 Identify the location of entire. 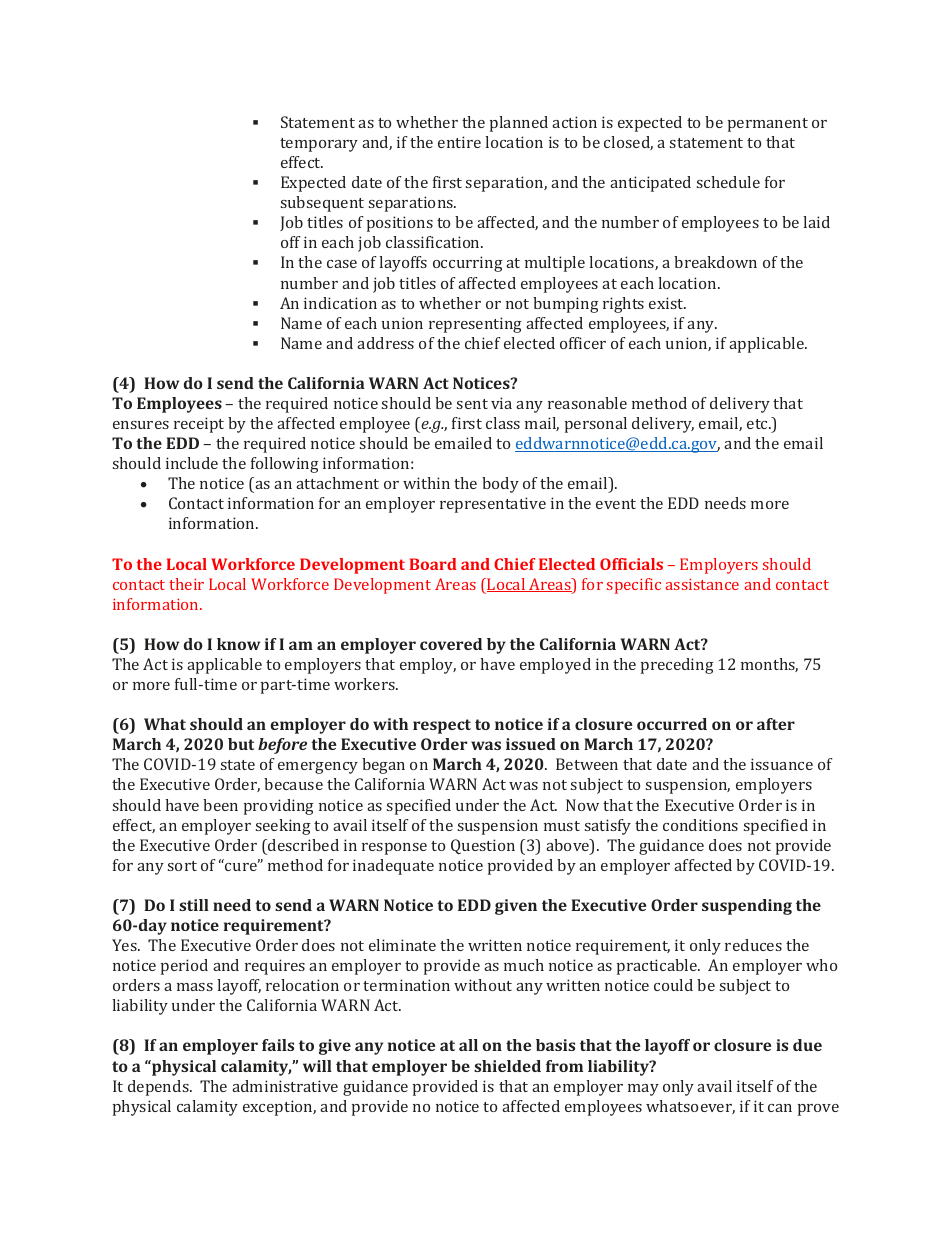
(459, 142).
